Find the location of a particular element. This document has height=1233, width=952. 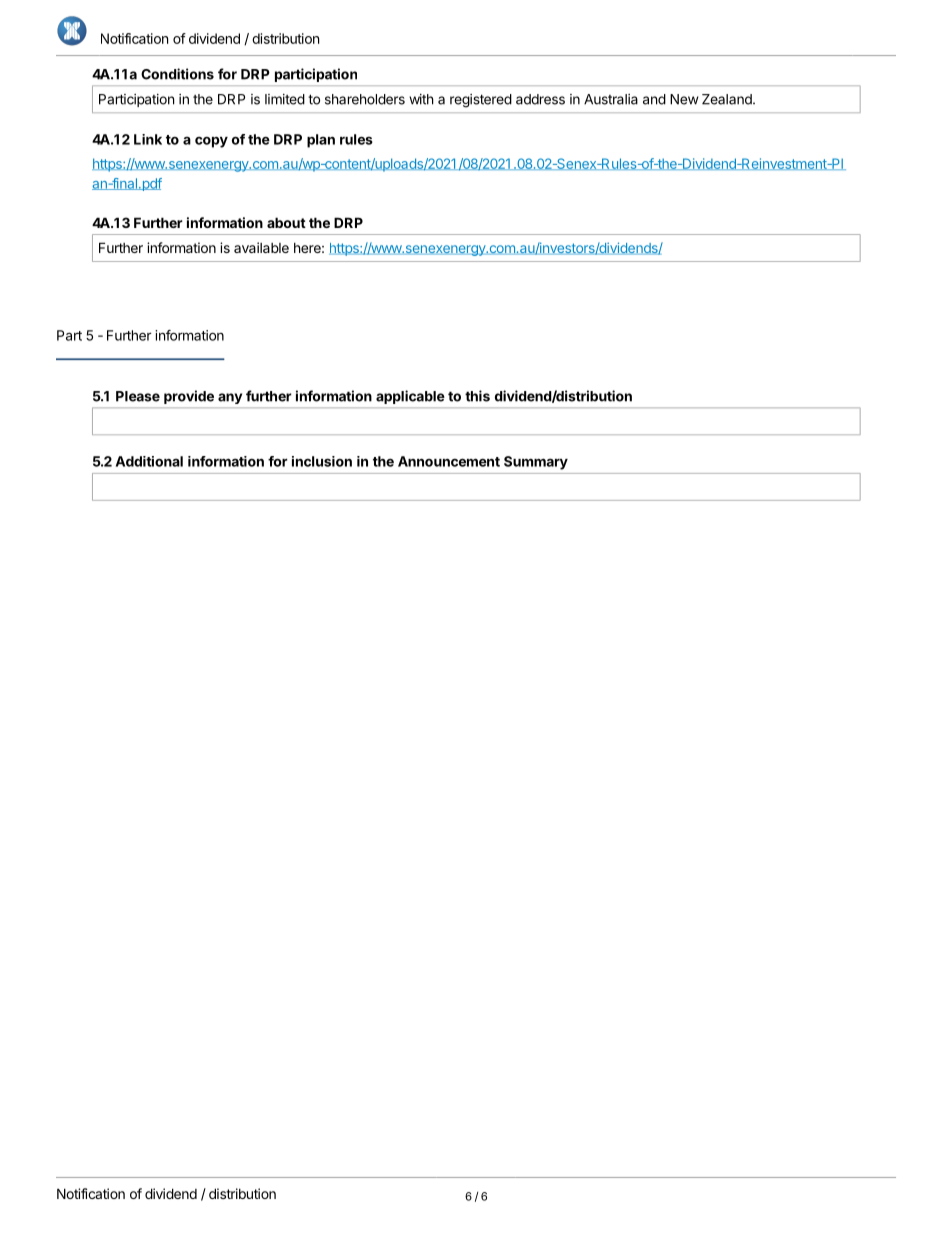

Conditions is located at coordinates (177, 74).
